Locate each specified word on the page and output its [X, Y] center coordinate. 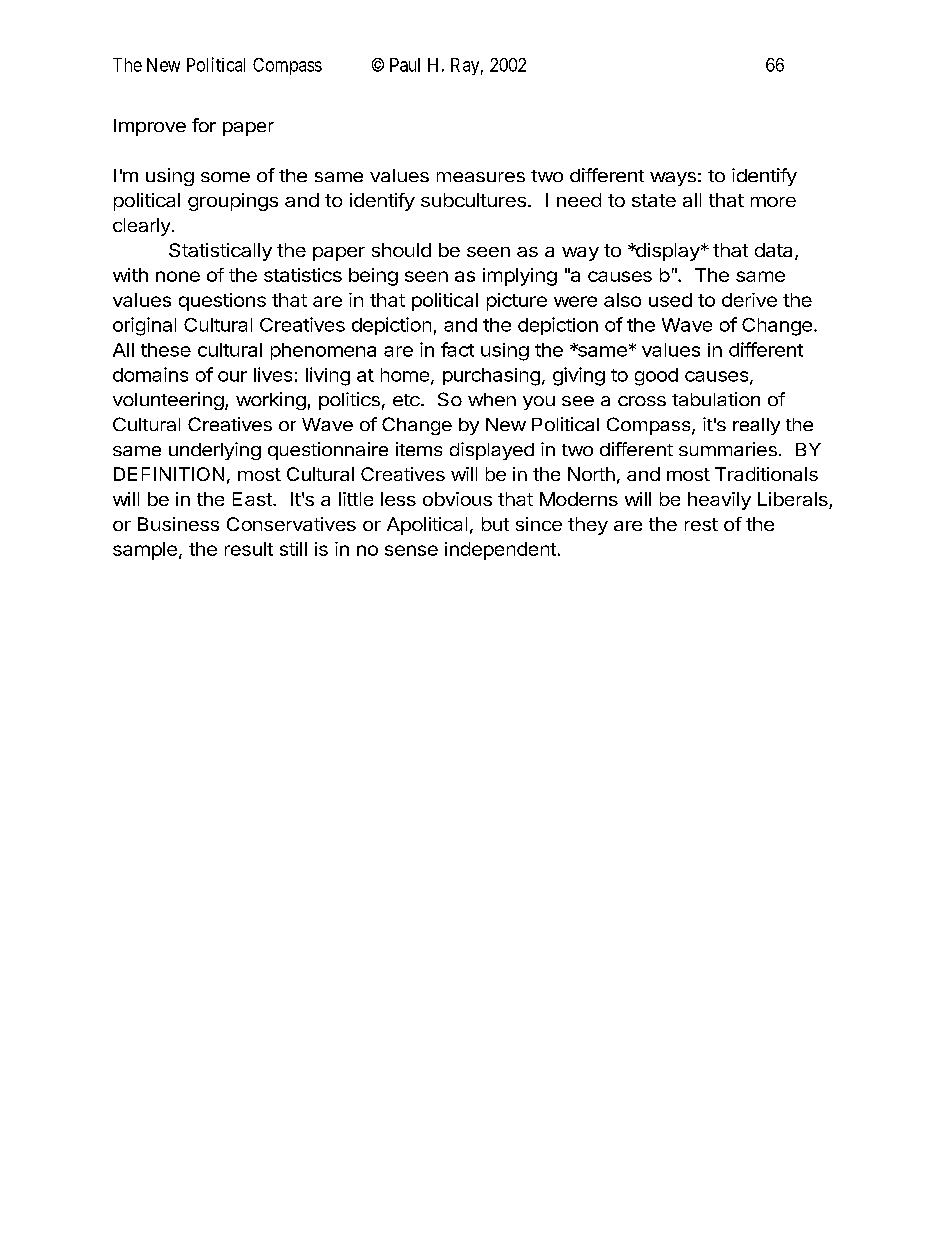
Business [178, 524]
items [419, 449]
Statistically [220, 252]
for [204, 125]
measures [481, 177]
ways [673, 179]
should [401, 250]
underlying [215, 451]
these [166, 350]
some [225, 177]
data [775, 251]
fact [457, 349]
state [654, 200]
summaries [728, 449]
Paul [405, 65]
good [656, 377]
